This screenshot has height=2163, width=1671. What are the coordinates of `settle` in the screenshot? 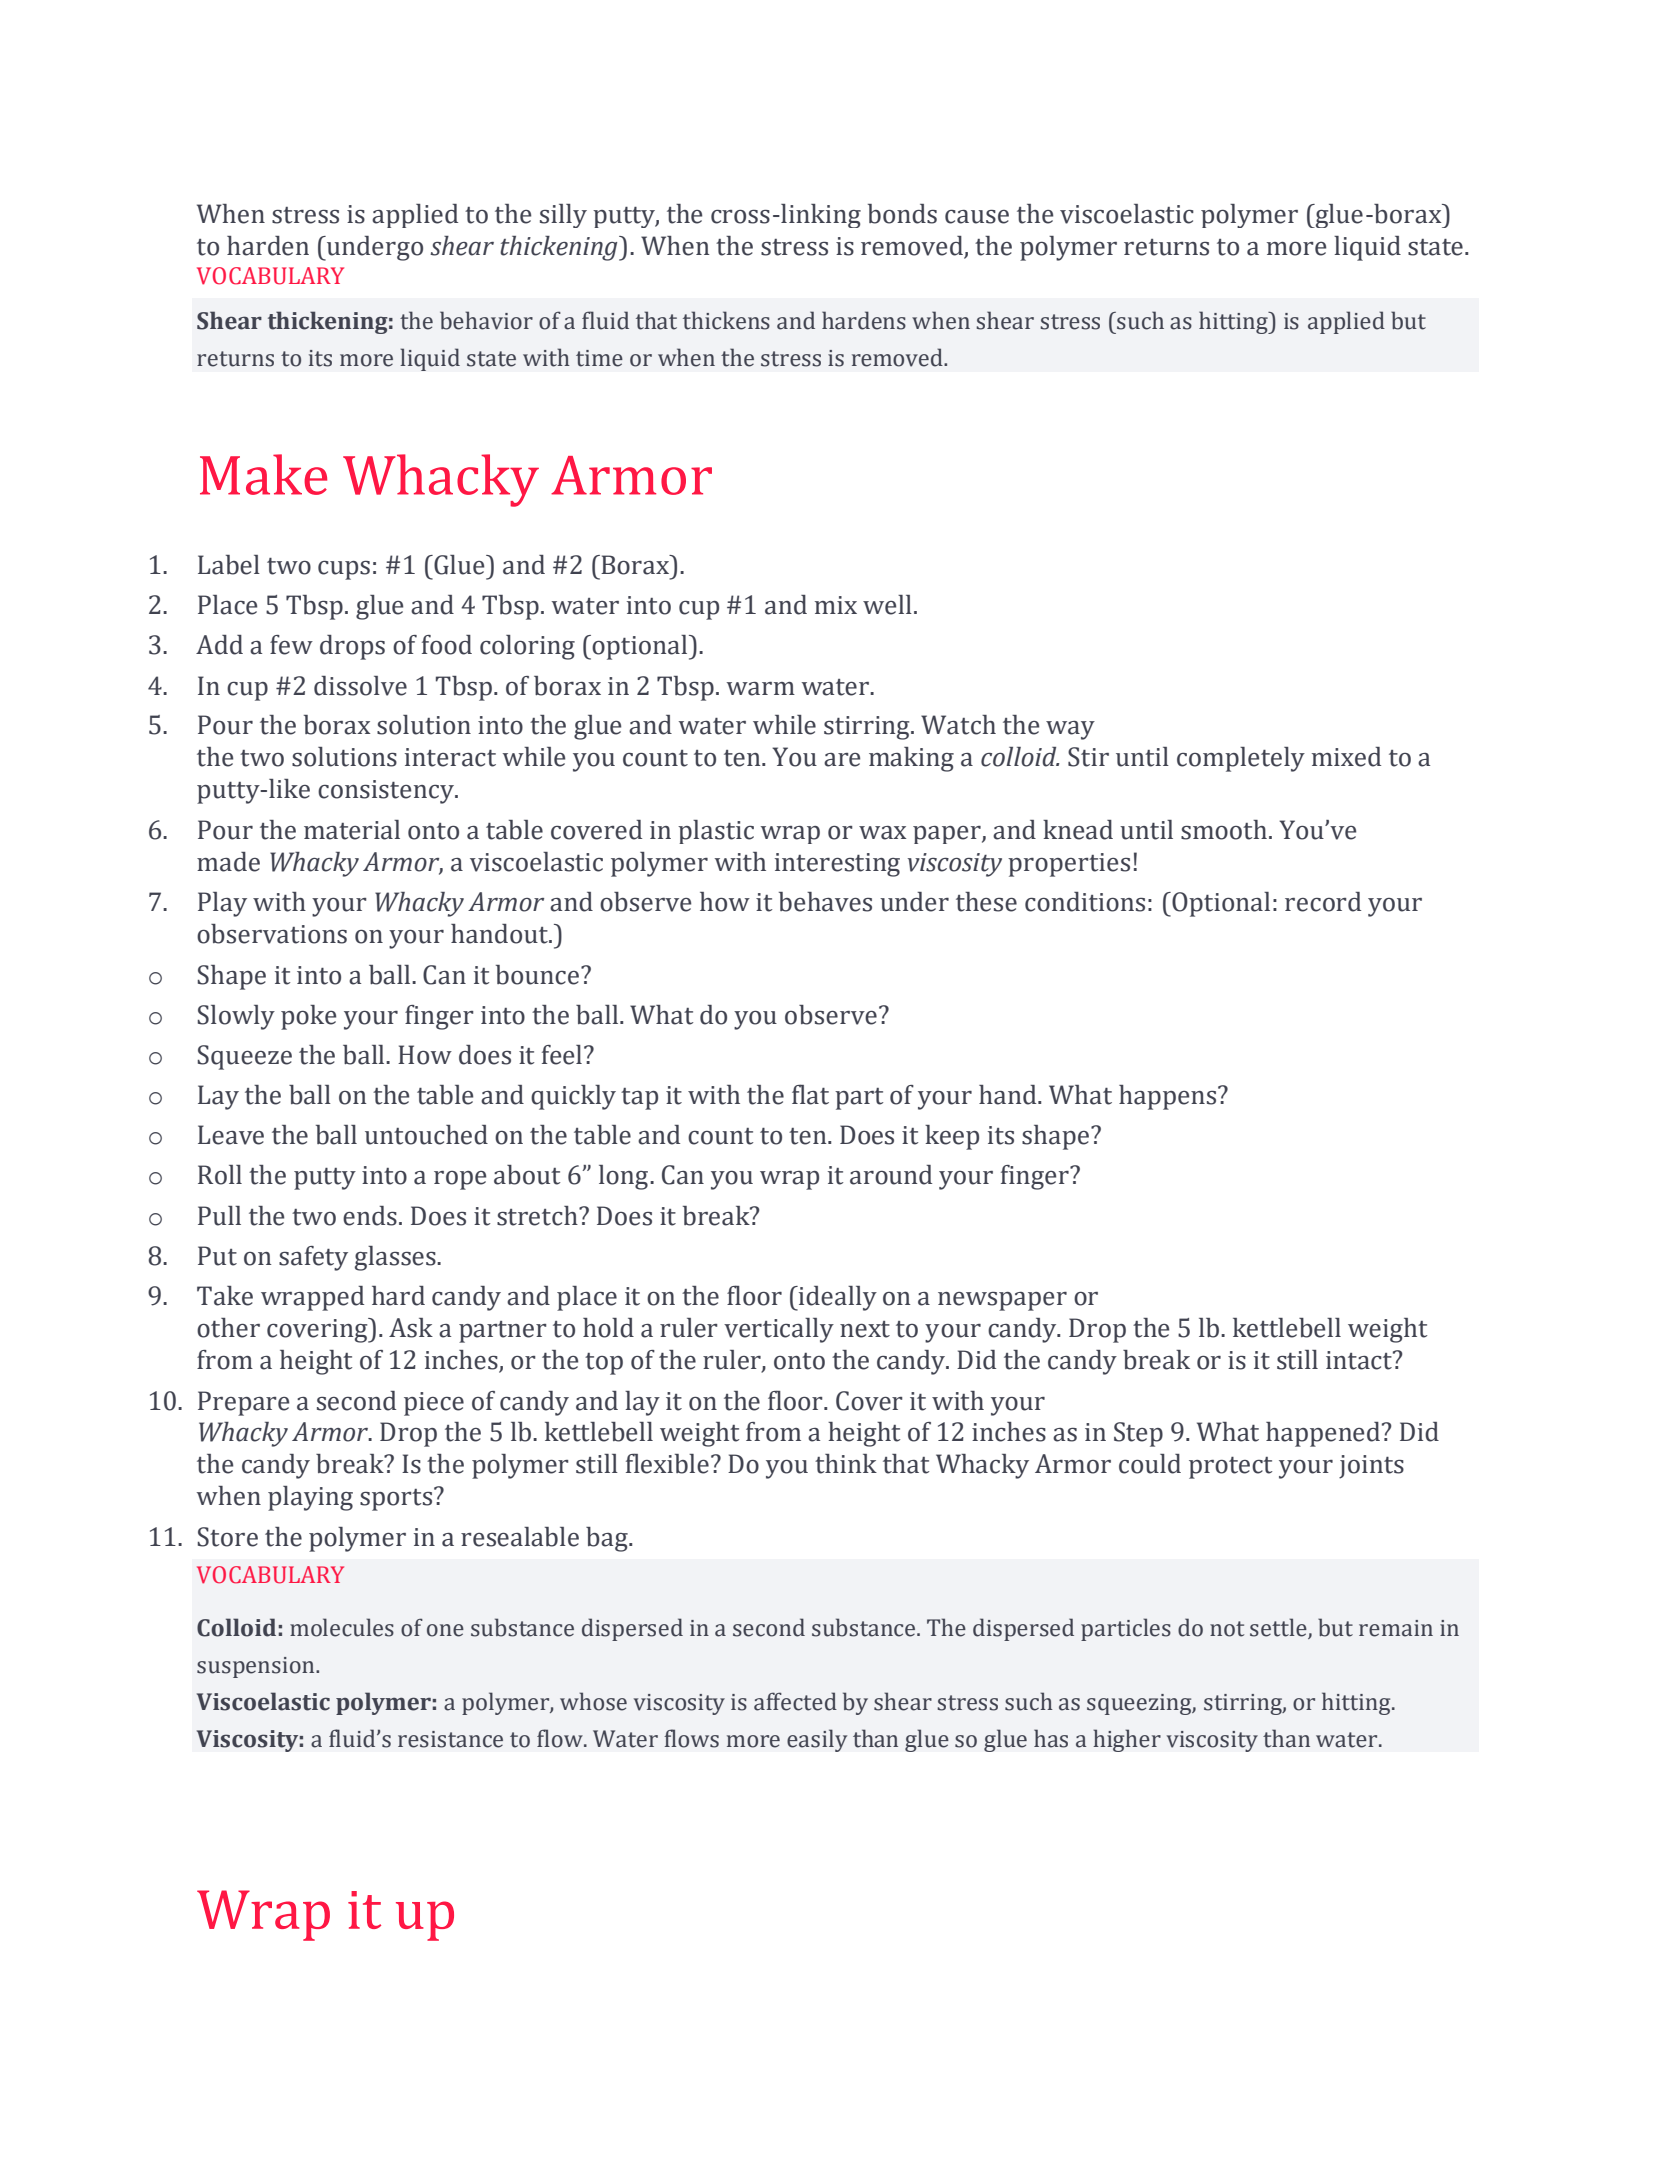 It's located at (1279, 1628).
